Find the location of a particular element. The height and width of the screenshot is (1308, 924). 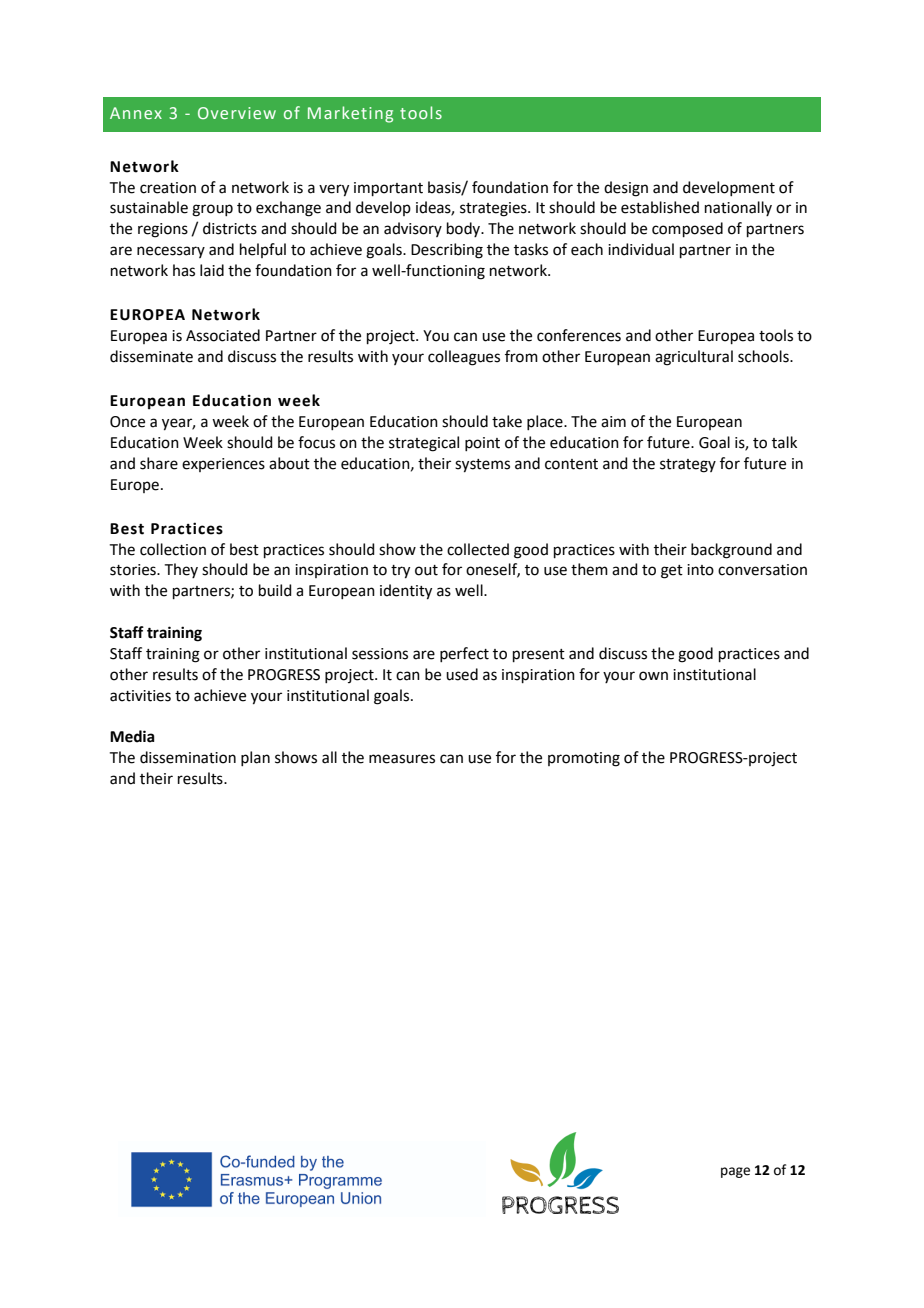

They is located at coordinates (181, 570).
